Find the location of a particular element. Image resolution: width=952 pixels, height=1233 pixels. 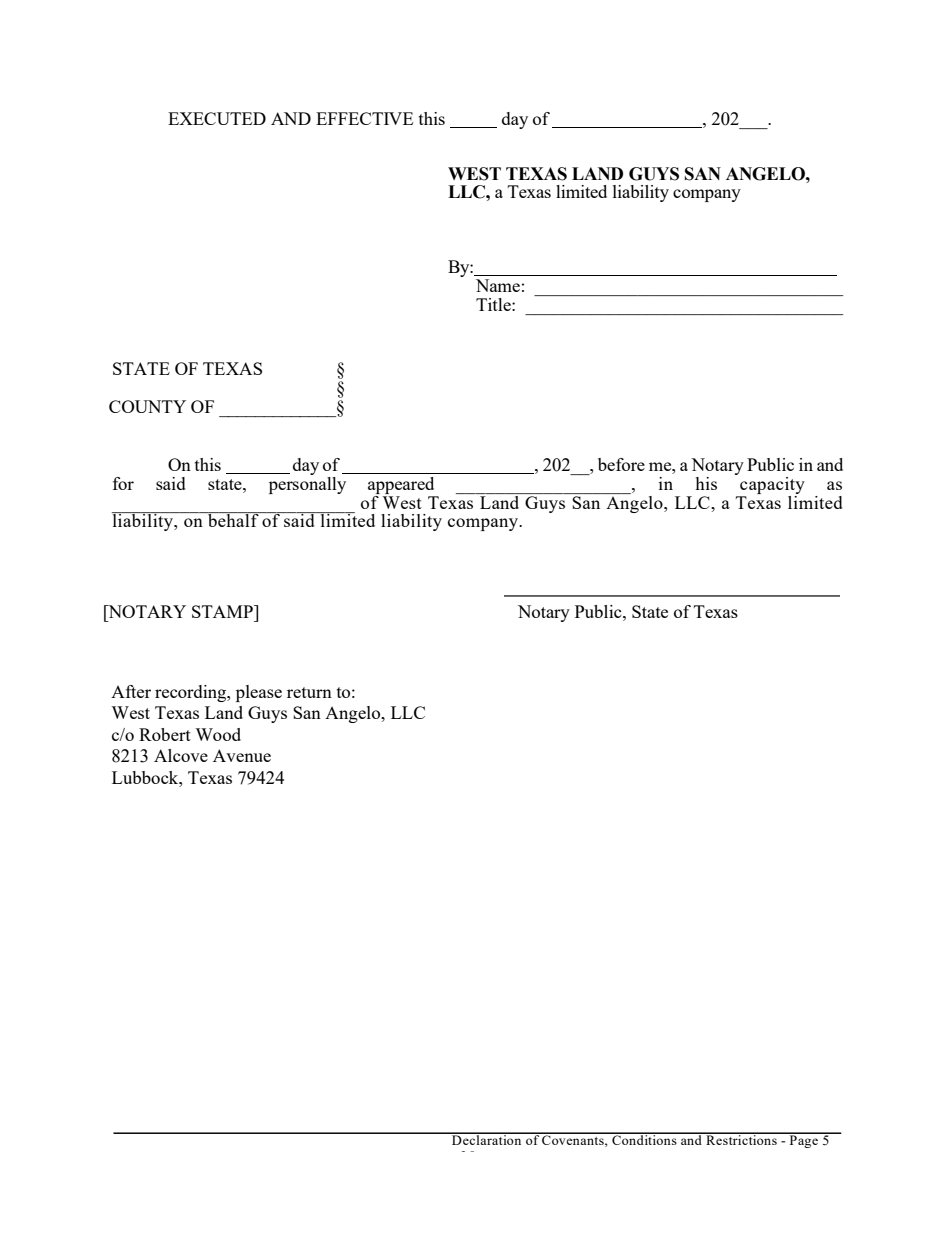

Declaration is located at coordinates (487, 1139).
